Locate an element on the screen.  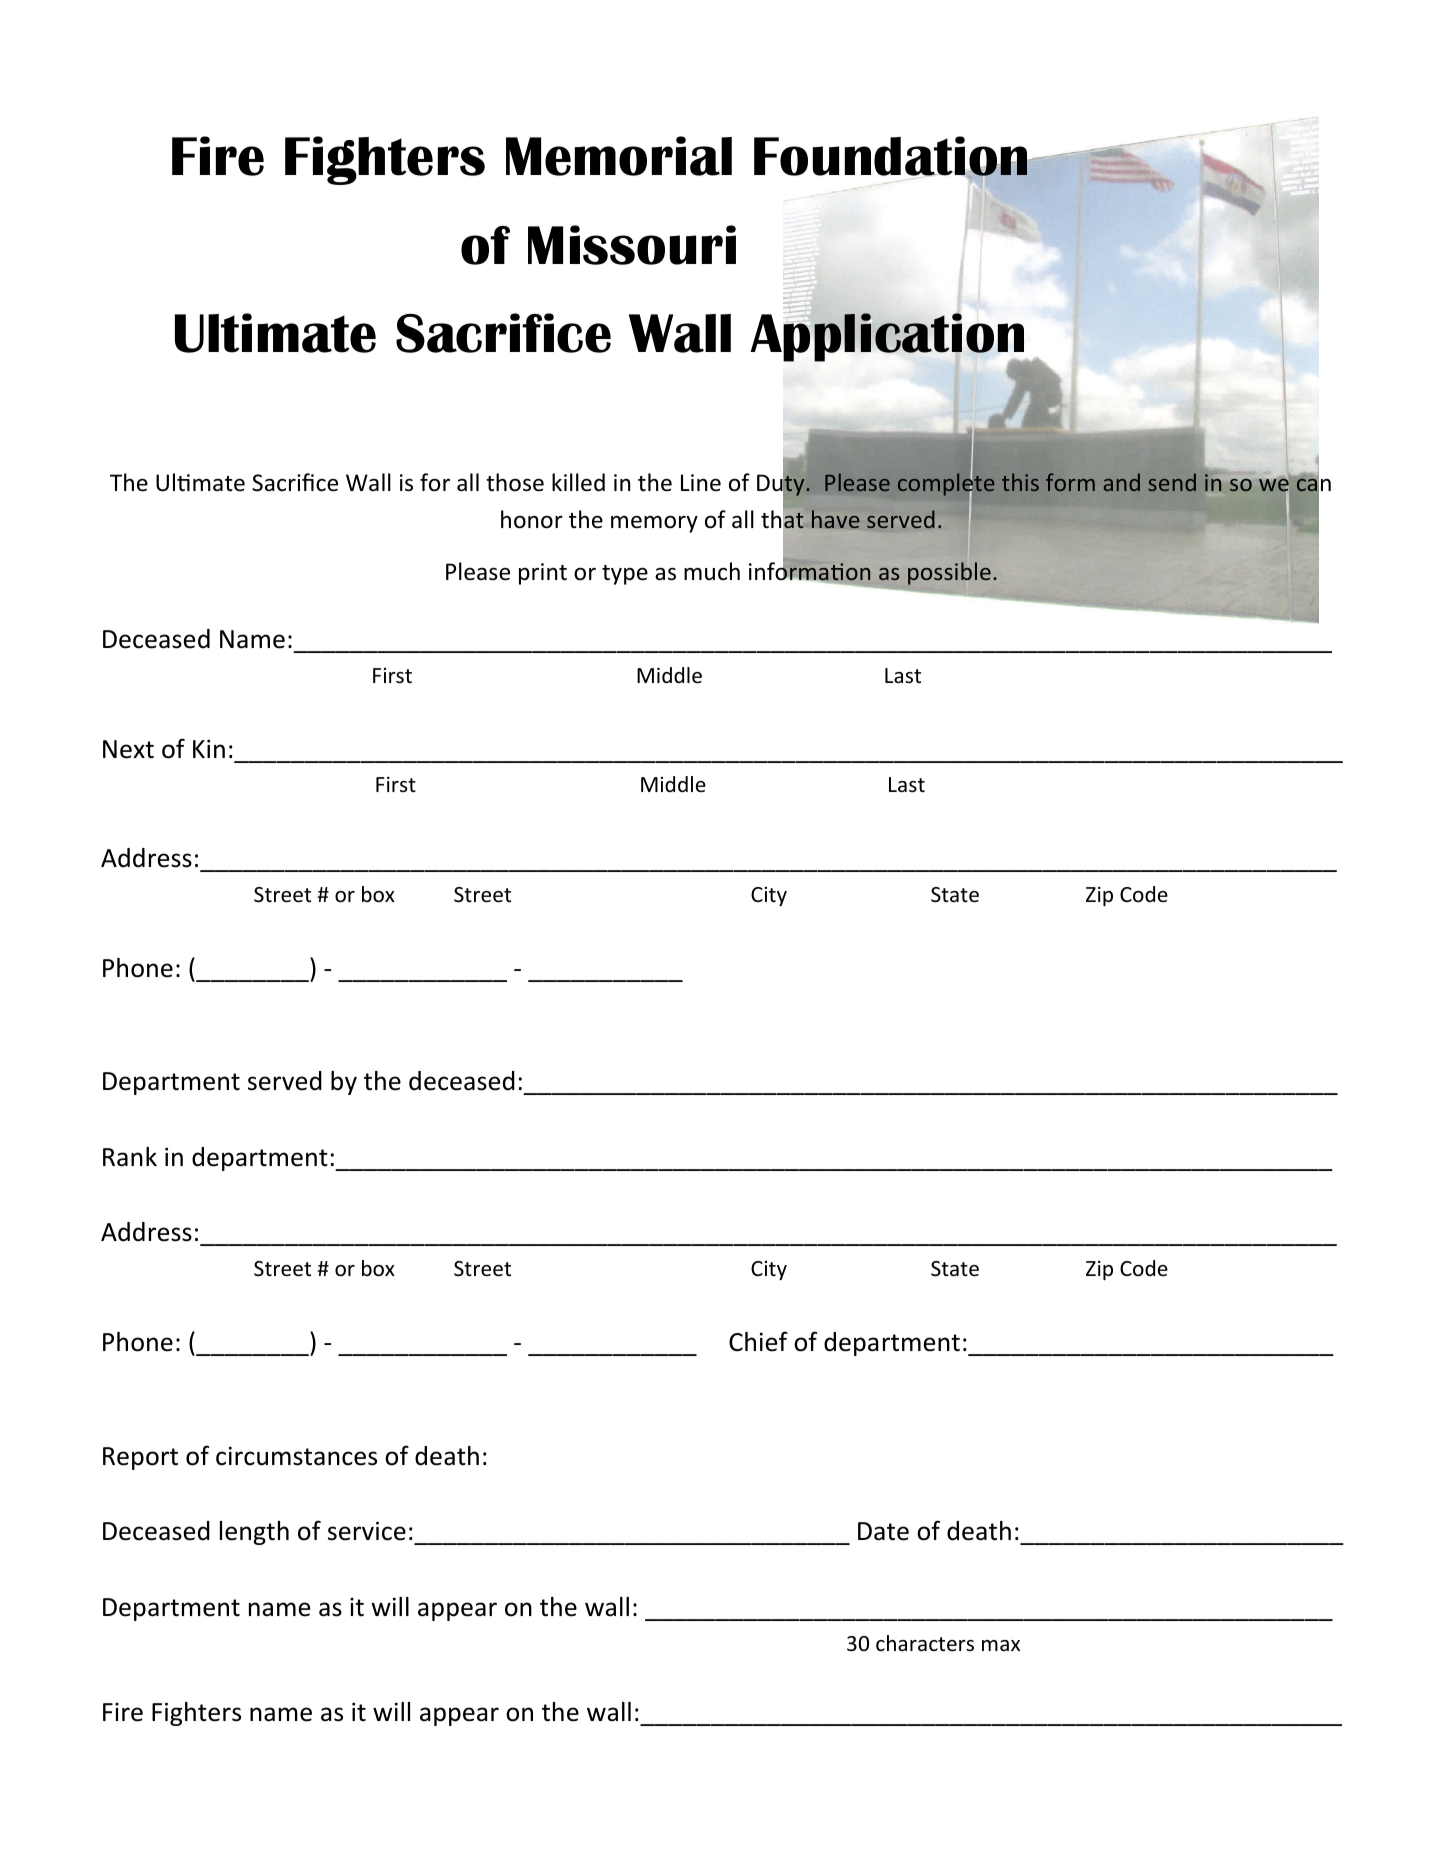
Memorial is located at coordinates (619, 156).
